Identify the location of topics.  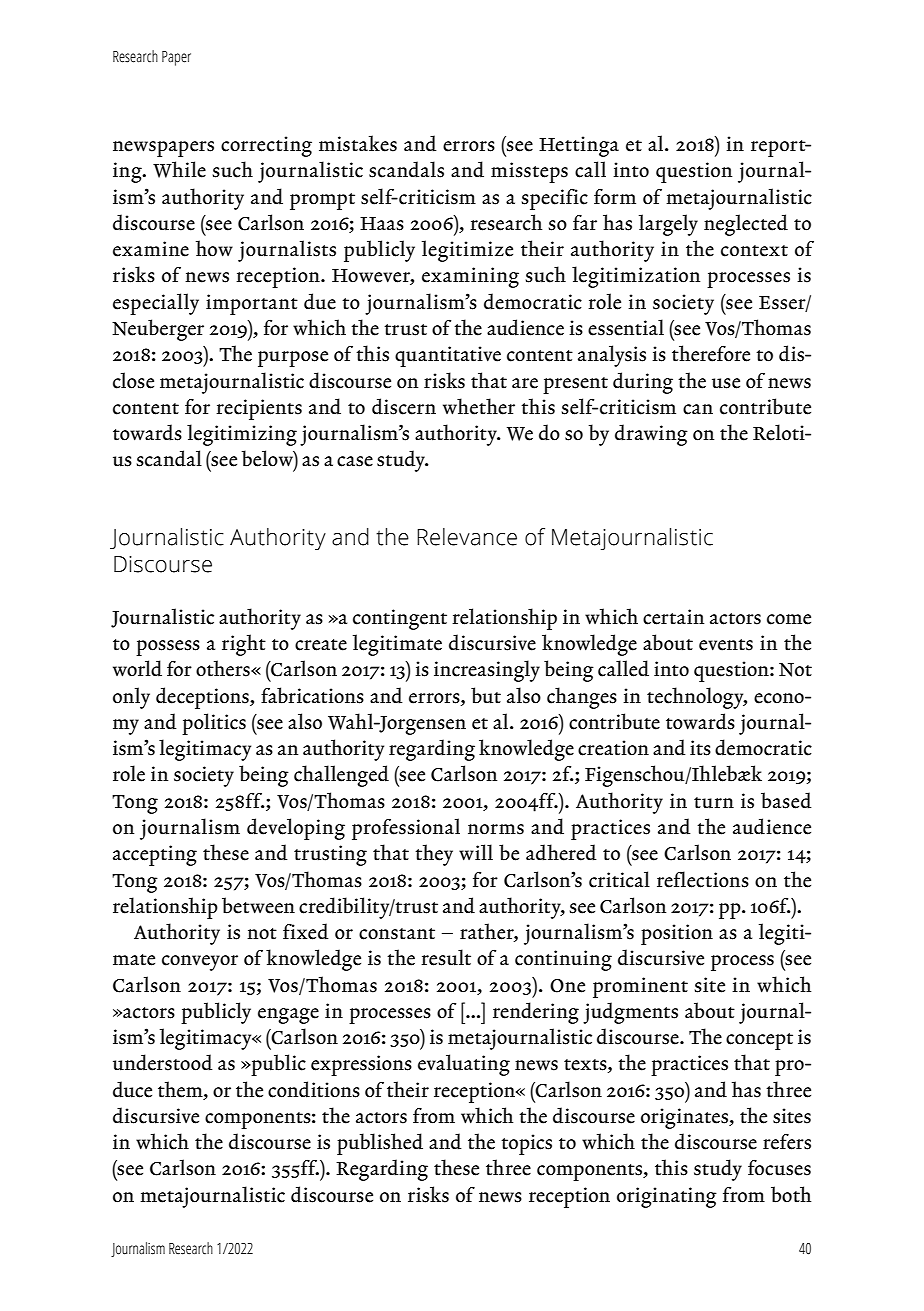
(526, 1144).
